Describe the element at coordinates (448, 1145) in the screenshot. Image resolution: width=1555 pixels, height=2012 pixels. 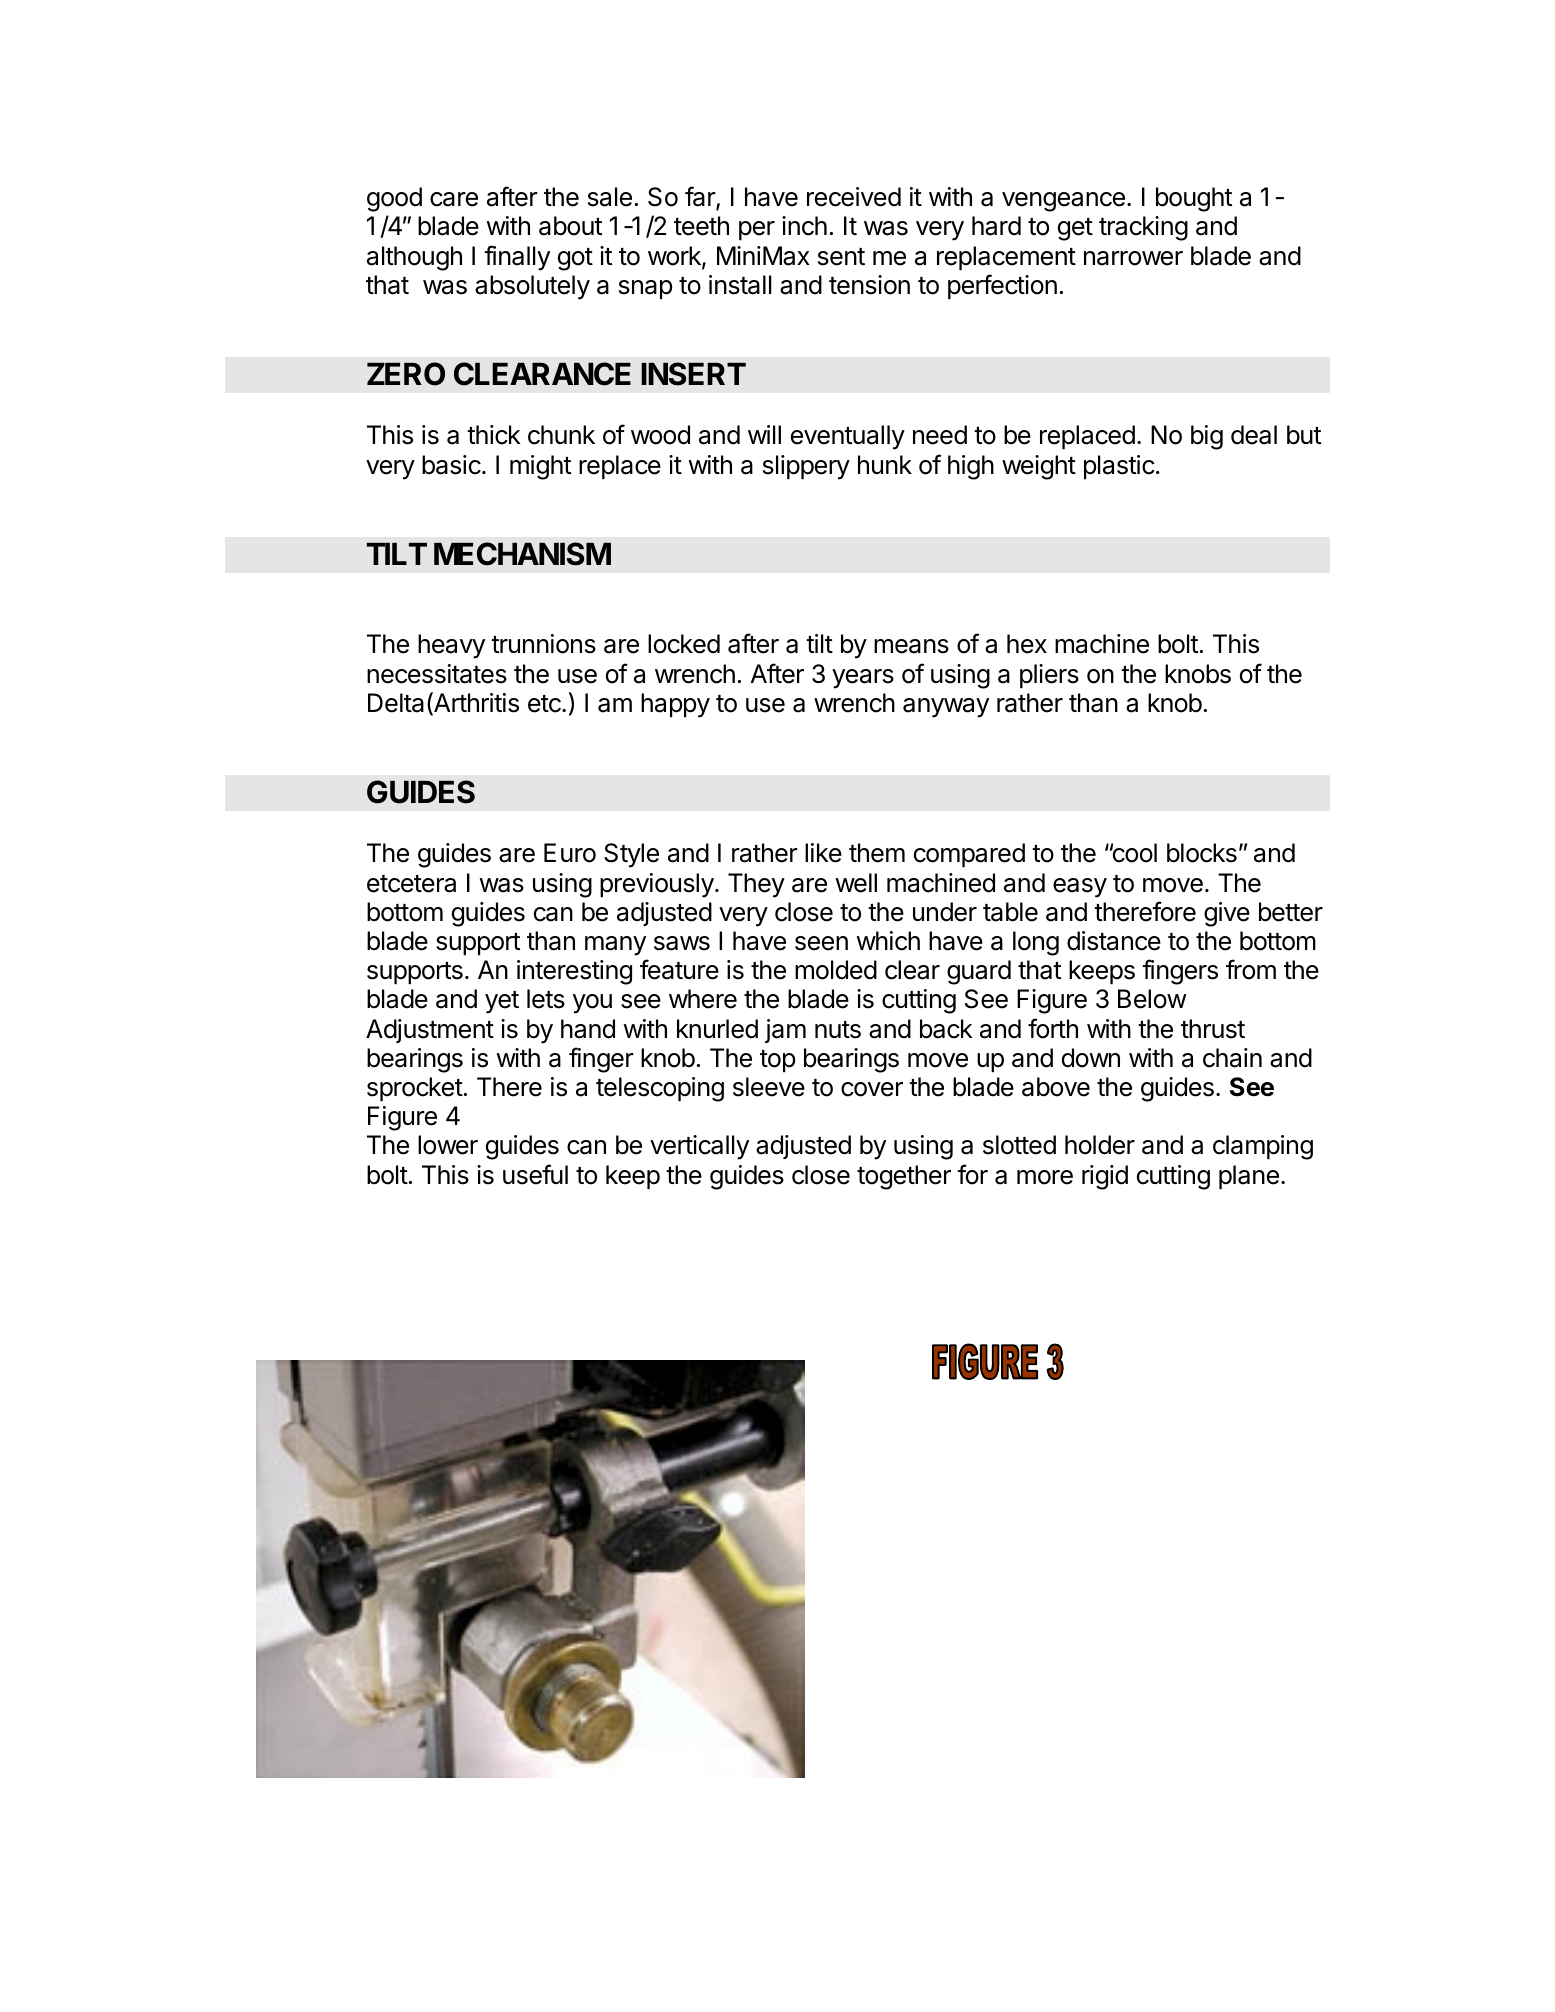
I see `lower` at that location.
